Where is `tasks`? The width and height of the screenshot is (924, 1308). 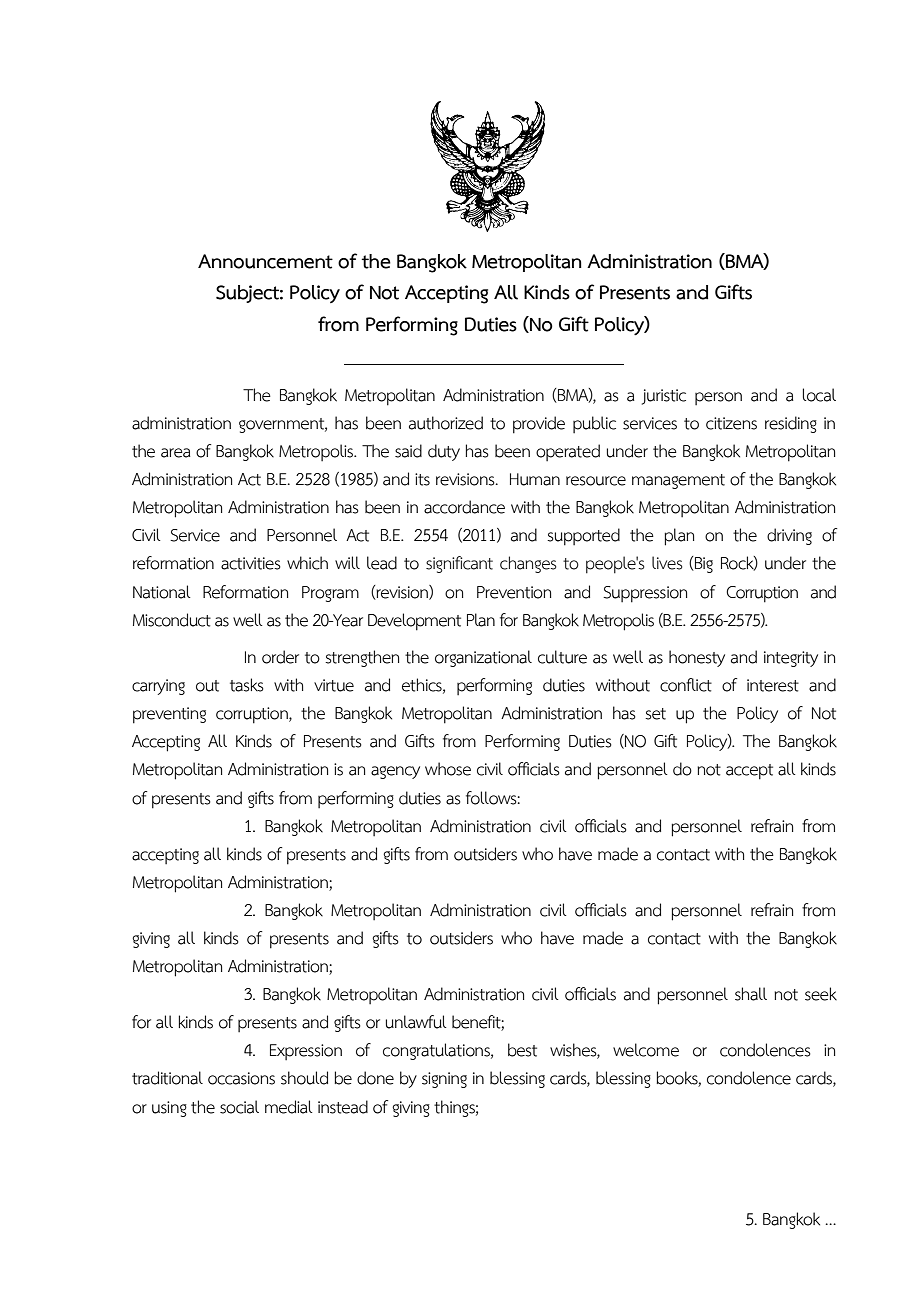
tasks is located at coordinates (247, 685).
